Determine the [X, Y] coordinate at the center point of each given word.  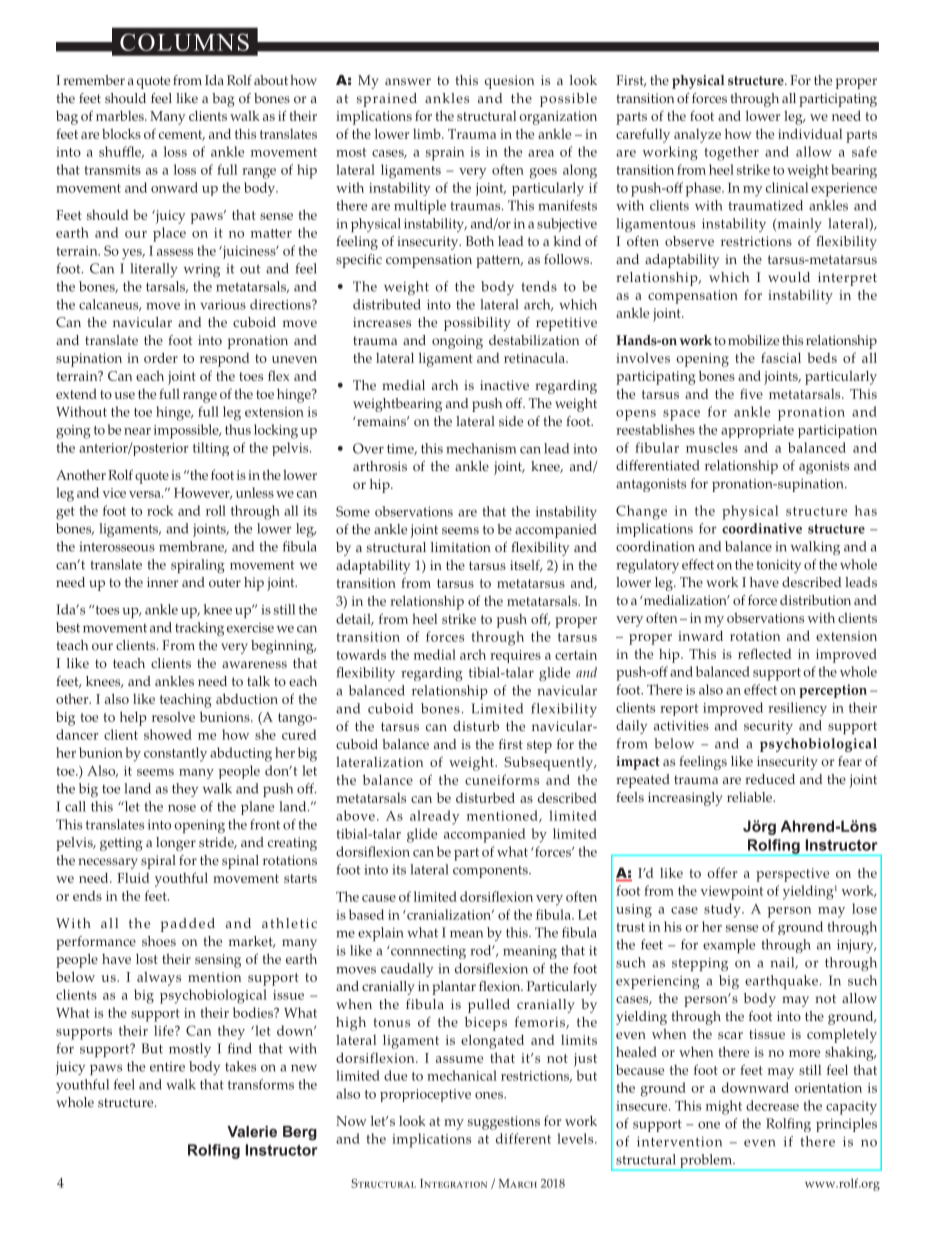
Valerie [252, 1131]
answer [408, 81]
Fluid [133, 878]
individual [810, 133]
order [161, 357]
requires [515, 656]
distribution [815, 600]
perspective [792, 875]
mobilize [753, 340]
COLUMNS [184, 42]
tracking [199, 629]
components [491, 872]
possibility [477, 324]
